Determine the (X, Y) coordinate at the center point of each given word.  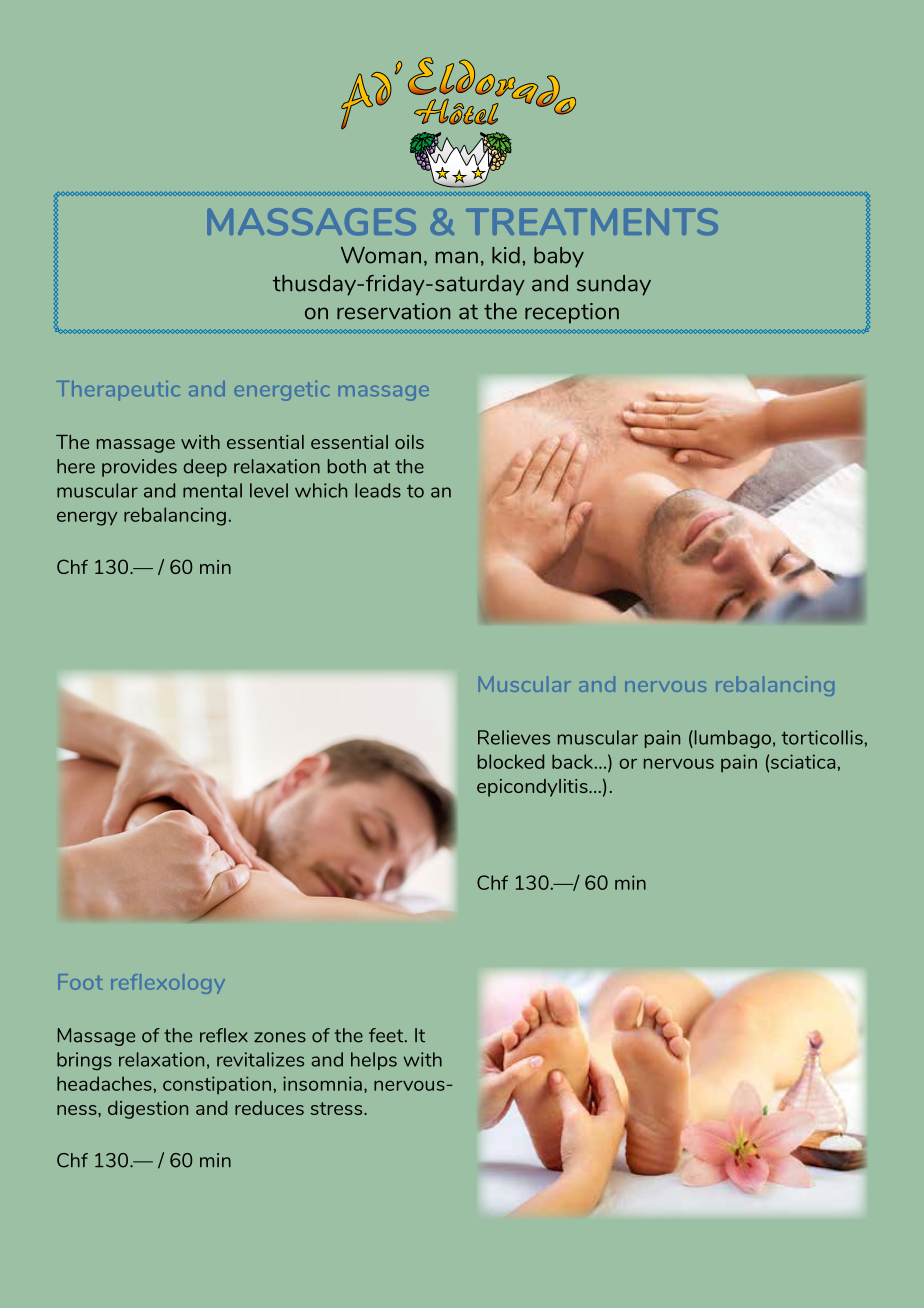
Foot (80, 982)
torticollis (822, 737)
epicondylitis (533, 788)
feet (387, 1035)
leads (378, 490)
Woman (381, 255)
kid (506, 255)
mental (212, 490)
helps (374, 1061)
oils (409, 442)
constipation (217, 1085)
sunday (614, 285)
